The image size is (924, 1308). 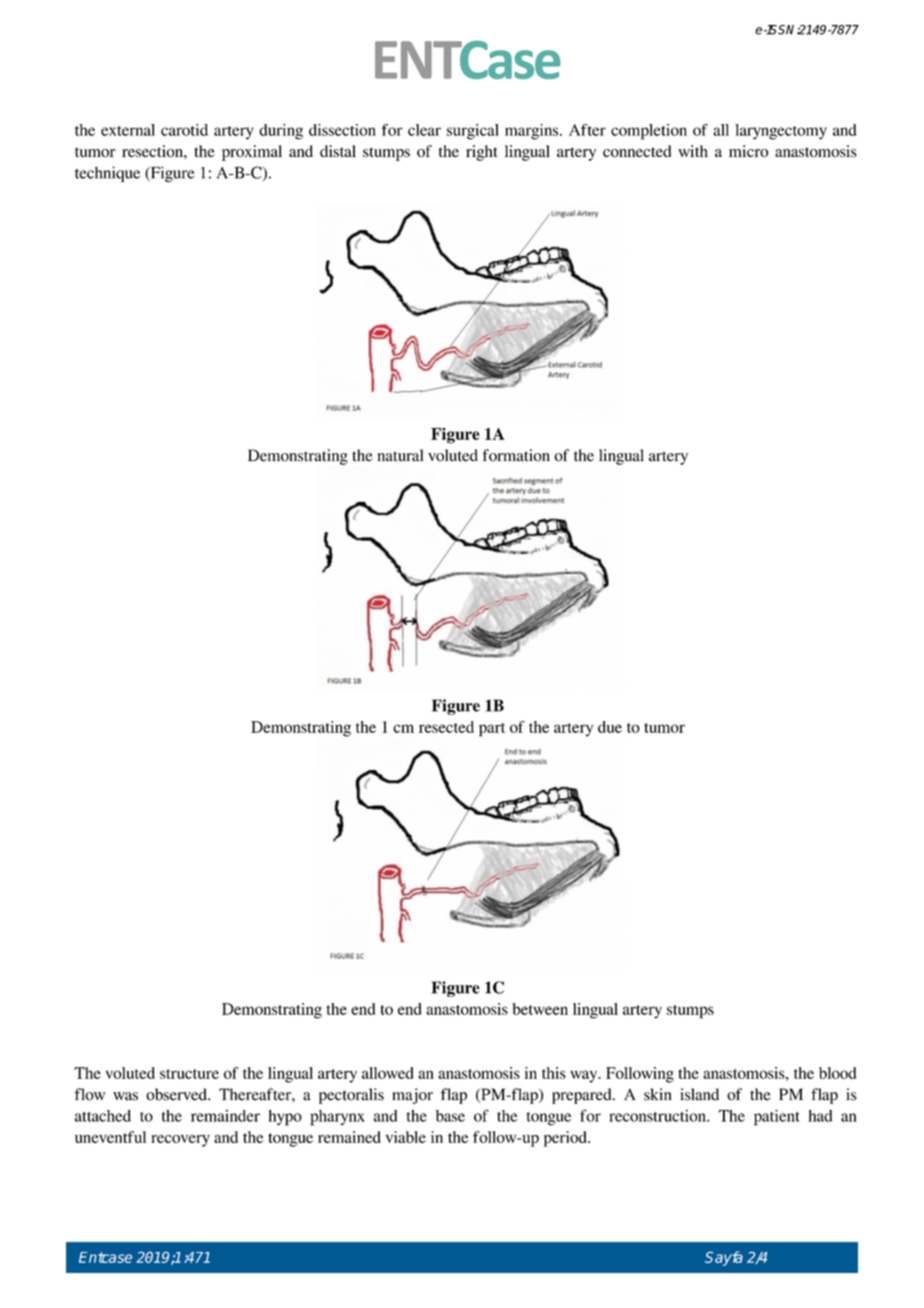 I want to click on due, so click(x=610, y=727).
